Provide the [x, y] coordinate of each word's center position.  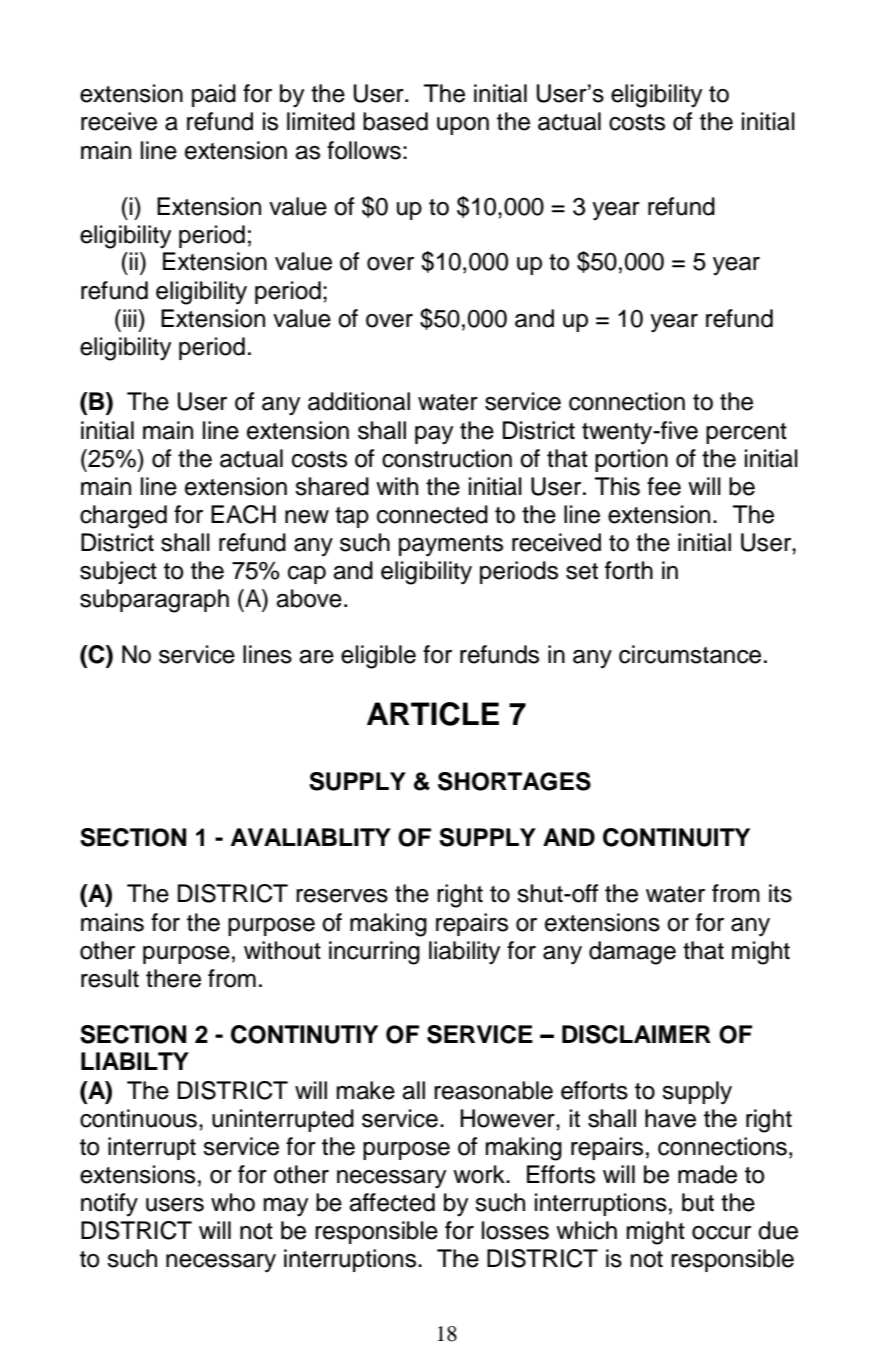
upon [463, 126]
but [698, 1202]
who [233, 1202]
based [395, 121]
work [480, 1174]
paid [214, 95]
